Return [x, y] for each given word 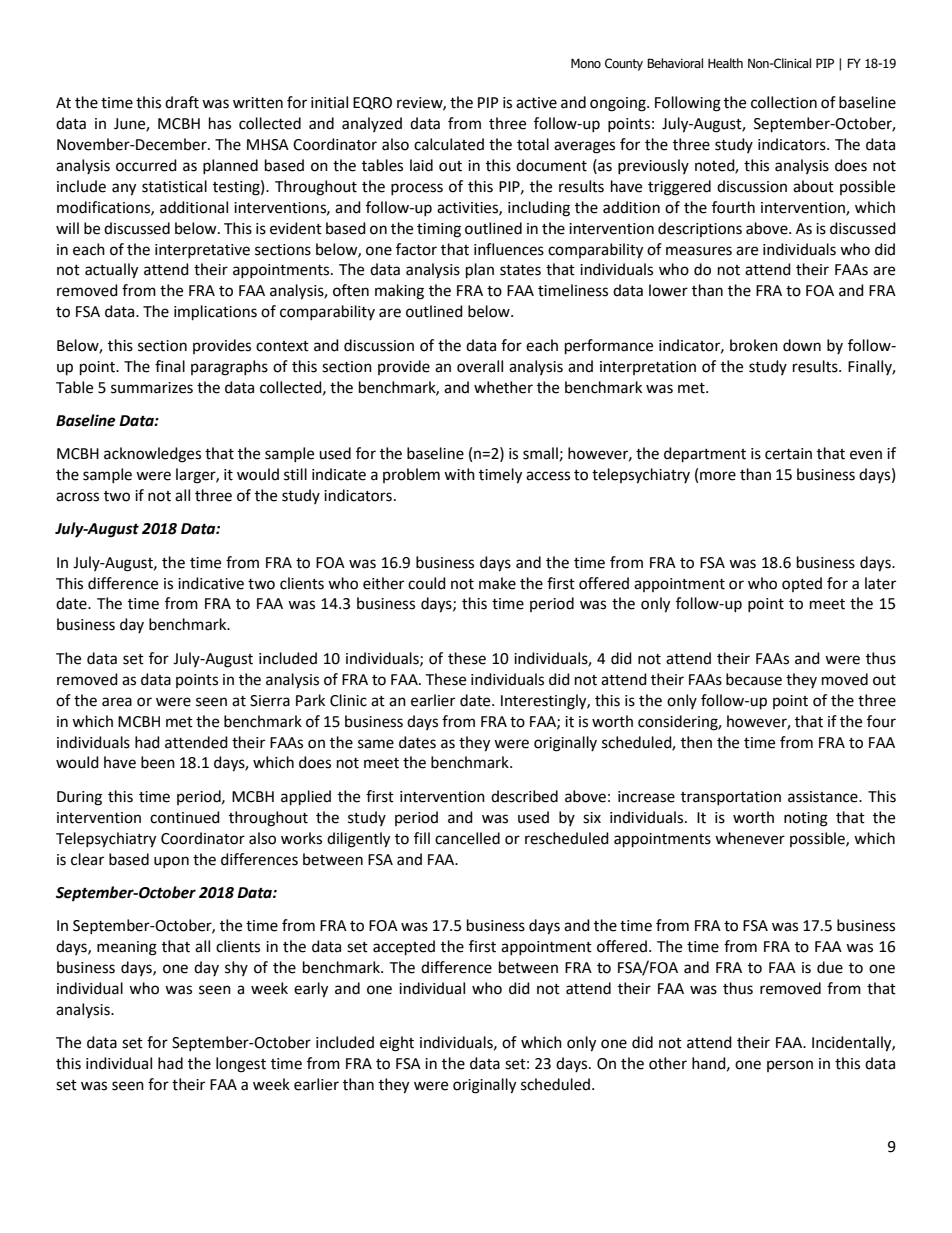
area [117, 702]
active [536, 103]
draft [182, 102]
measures [699, 251]
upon [171, 862]
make [497, 583]
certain [788, 454]
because [754, 679]
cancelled [467, 838]
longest [241, 1065]
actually [111, 271]
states [520, 270]
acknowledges [152, 455]
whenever [750, 838]
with [459, 474]
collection [784, 102]
